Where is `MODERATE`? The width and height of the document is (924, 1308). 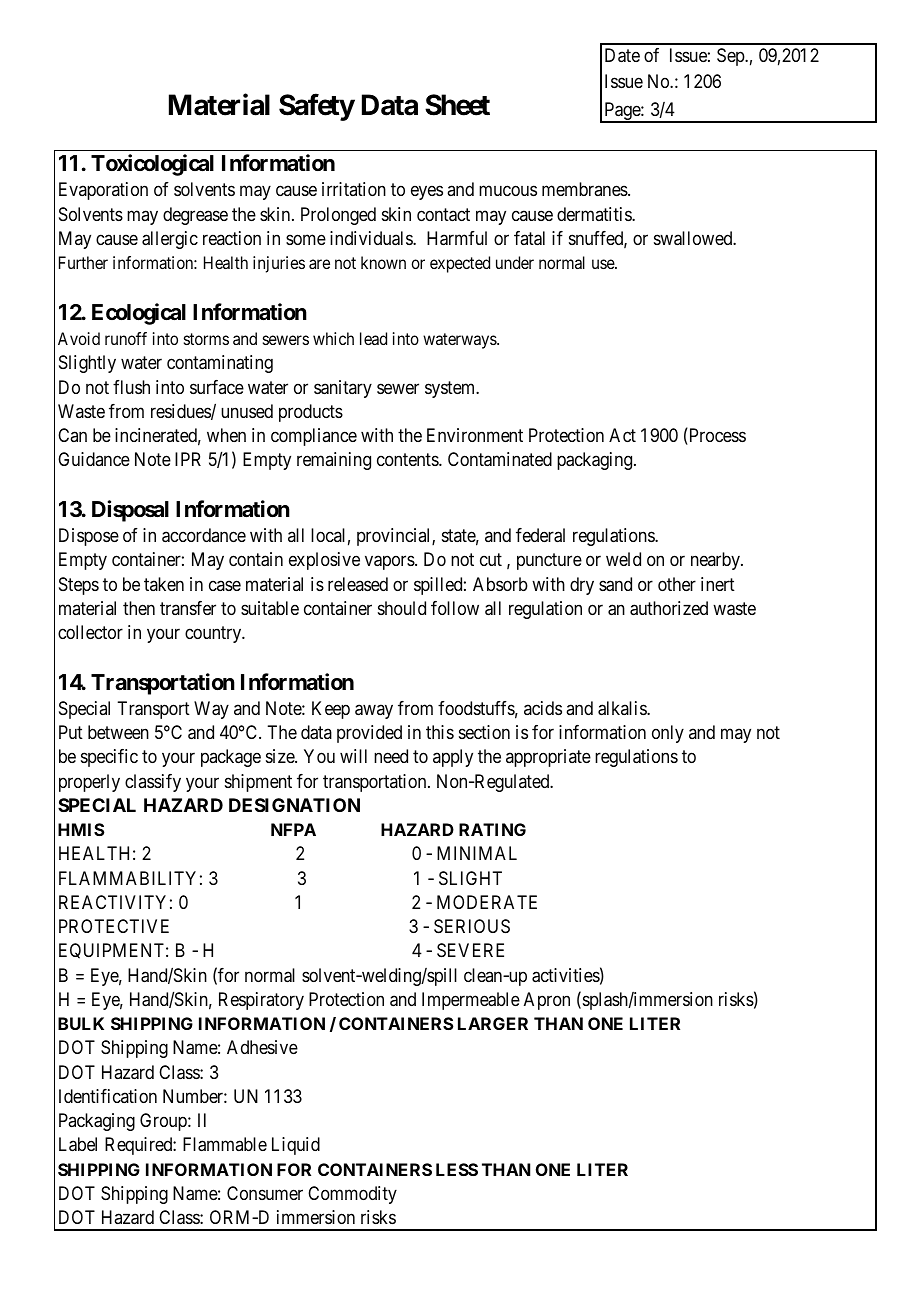 MODERATE is located at coordinates (487, 902).
